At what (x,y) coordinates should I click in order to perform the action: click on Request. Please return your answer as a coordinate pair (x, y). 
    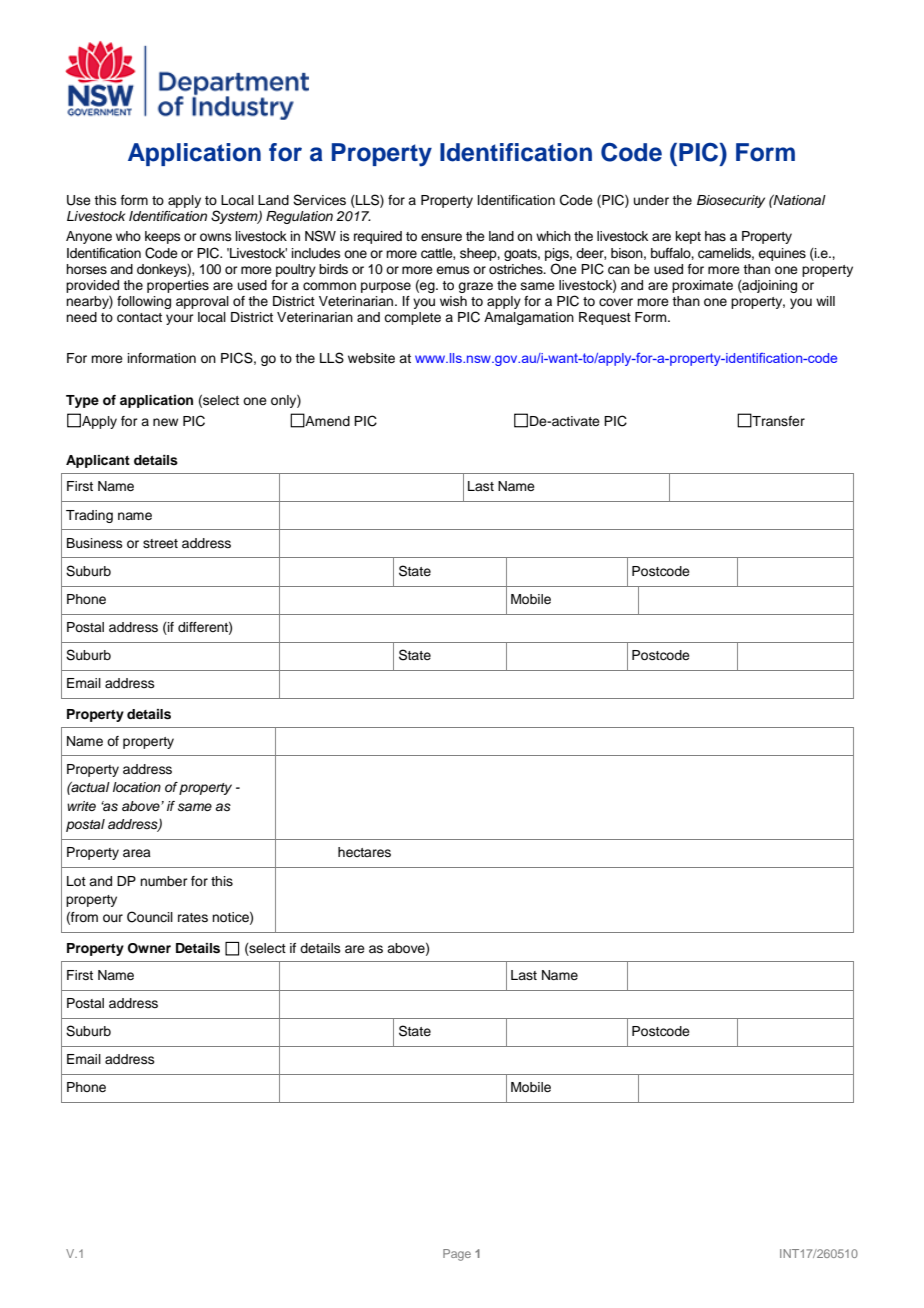
    Looking at the image, I should click on (605, 318).
